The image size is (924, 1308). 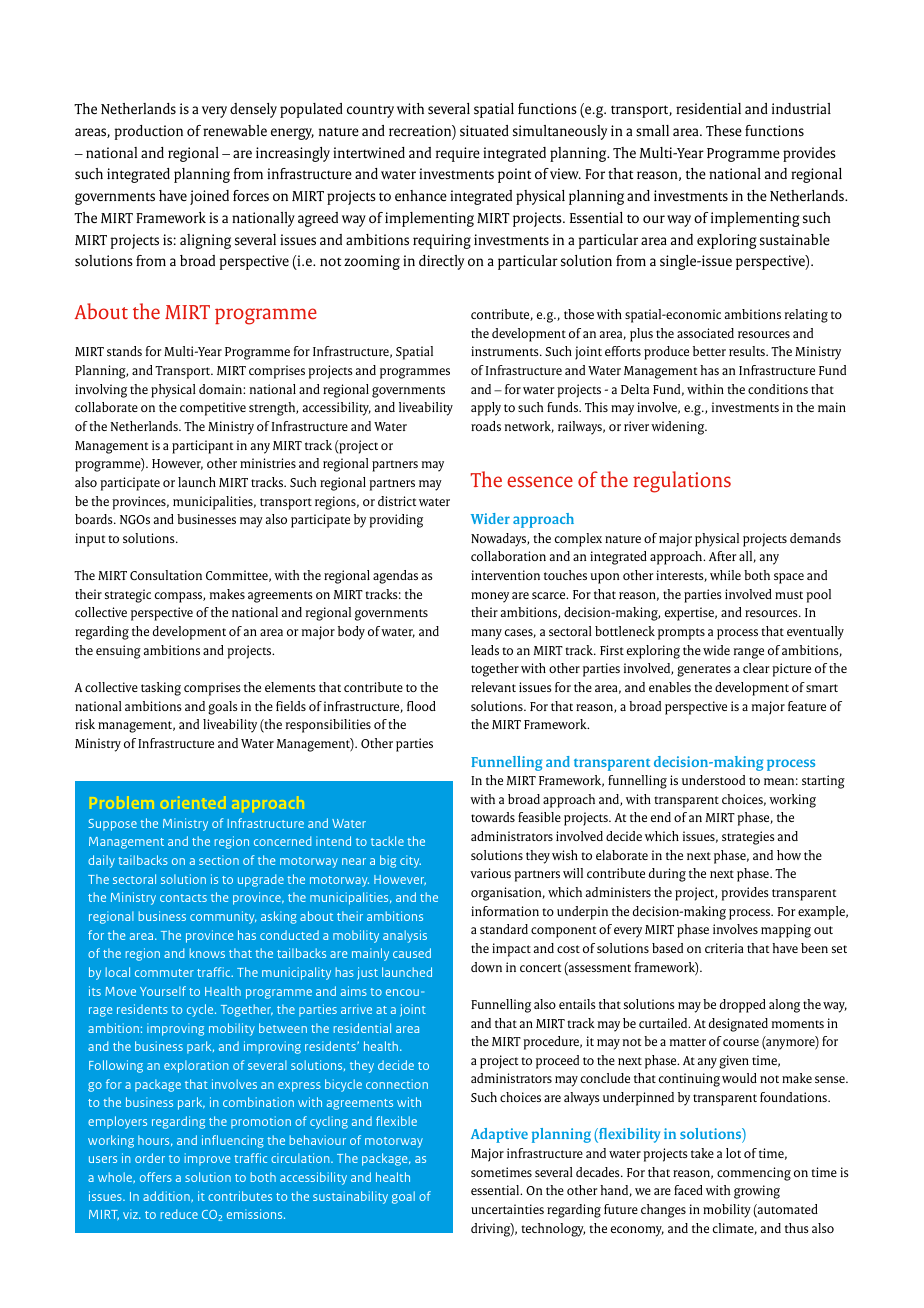 What do you see at coordinates (507, 1209) in the document?
I see `uncertainties` at bounding box center [507, 1209].
